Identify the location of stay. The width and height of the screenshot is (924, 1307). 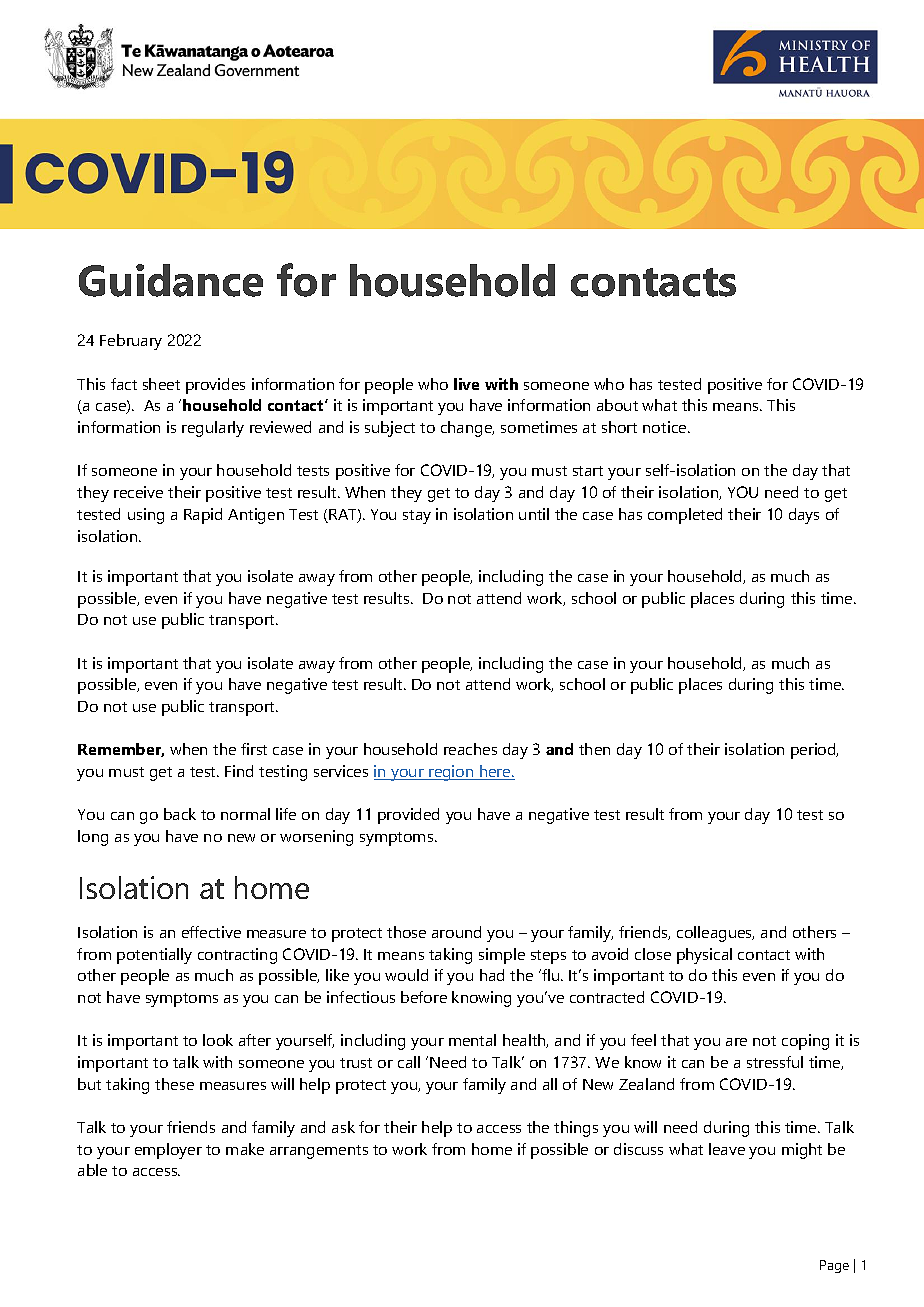
(417, 517).
